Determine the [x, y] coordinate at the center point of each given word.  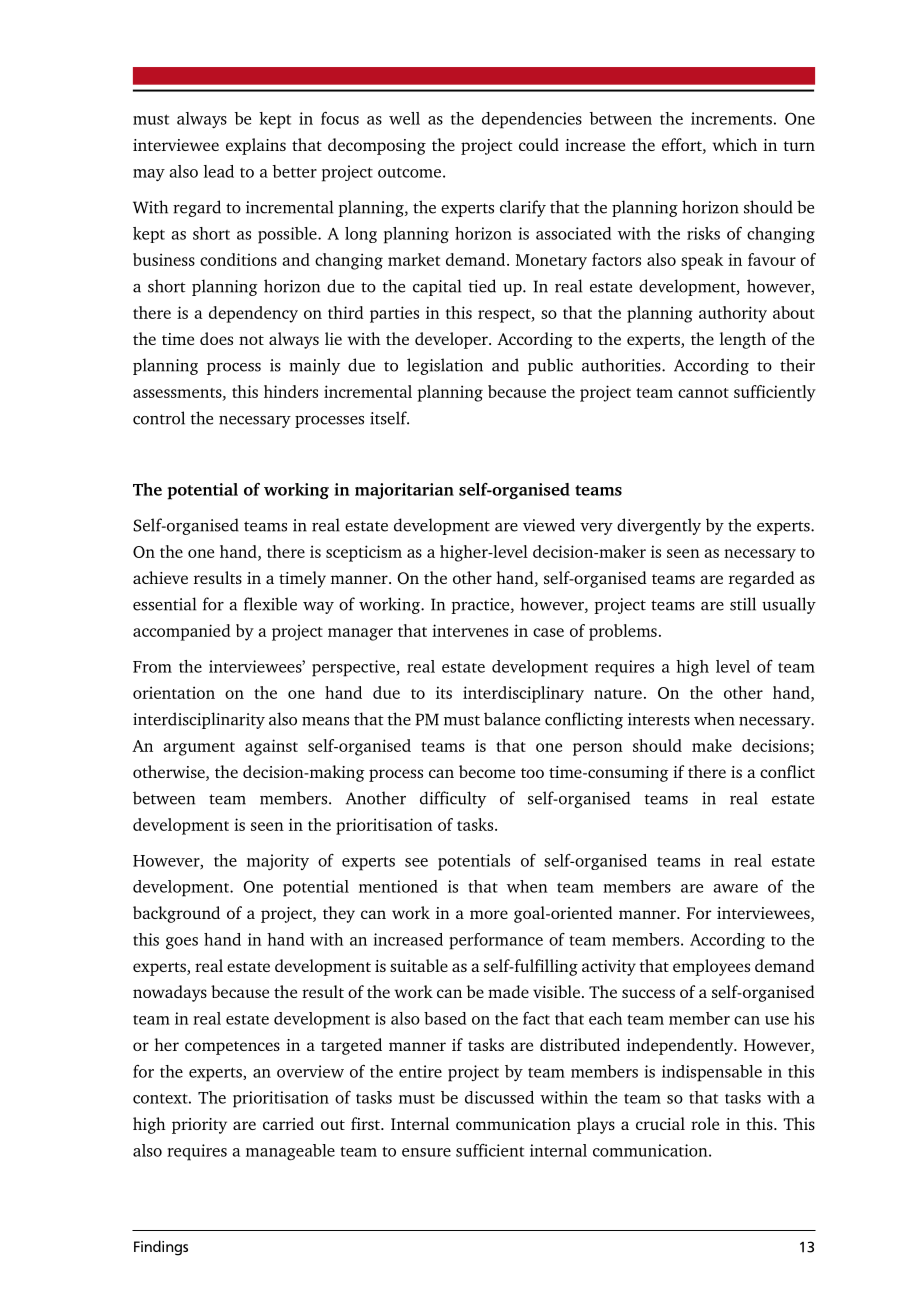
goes [182, 943]
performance [496, 941]
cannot [703, 393]
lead [219, 171]
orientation [174, 692]
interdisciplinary [523, 694]
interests [659, 719]
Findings [161, 1248]
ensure [426, 1152]
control [159, 418]
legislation [445, 366]
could [539, 144]
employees [711, 967]
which [734, 144]
